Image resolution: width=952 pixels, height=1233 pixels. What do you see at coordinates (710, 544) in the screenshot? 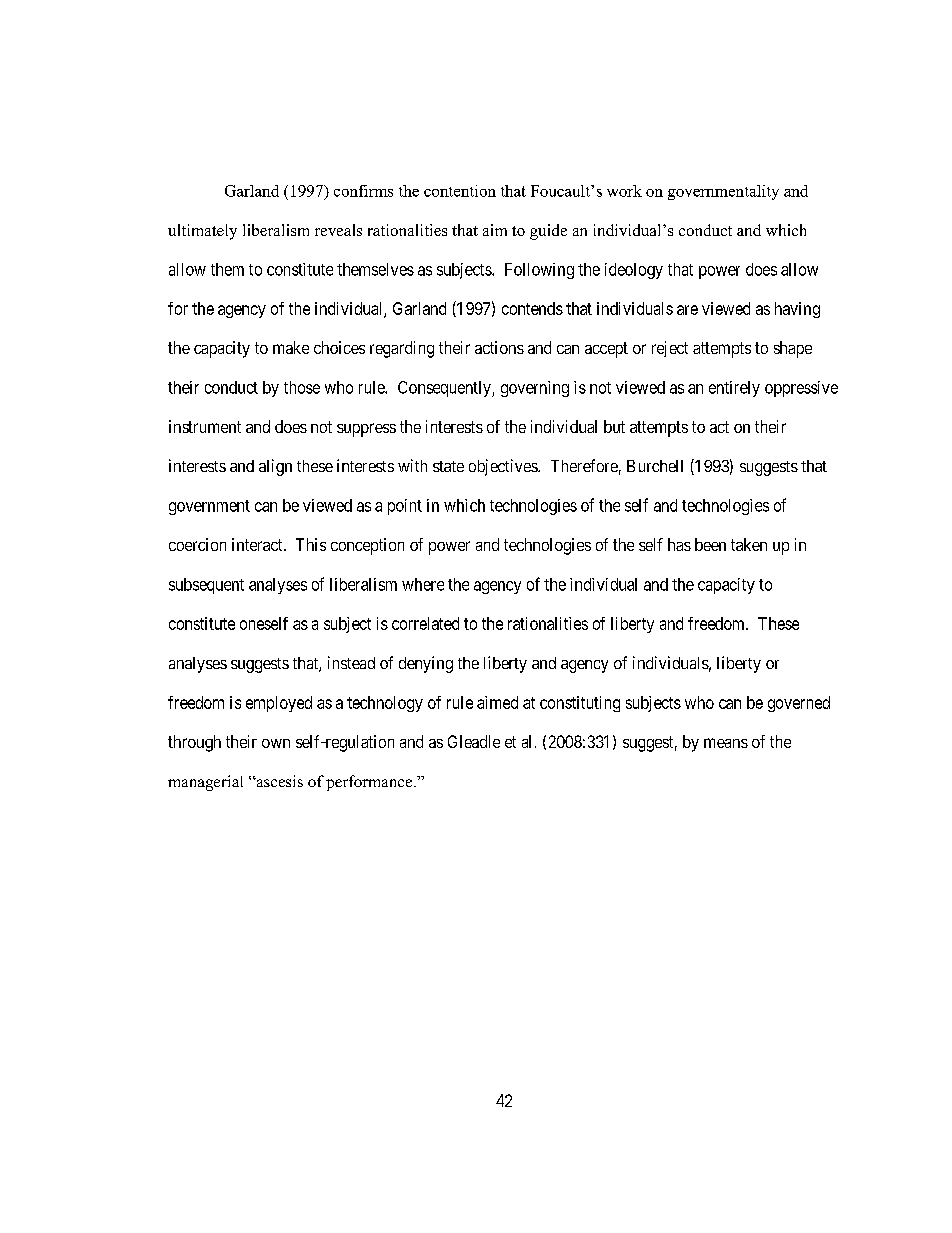
I see `been` at bounding box center [710, 544].
